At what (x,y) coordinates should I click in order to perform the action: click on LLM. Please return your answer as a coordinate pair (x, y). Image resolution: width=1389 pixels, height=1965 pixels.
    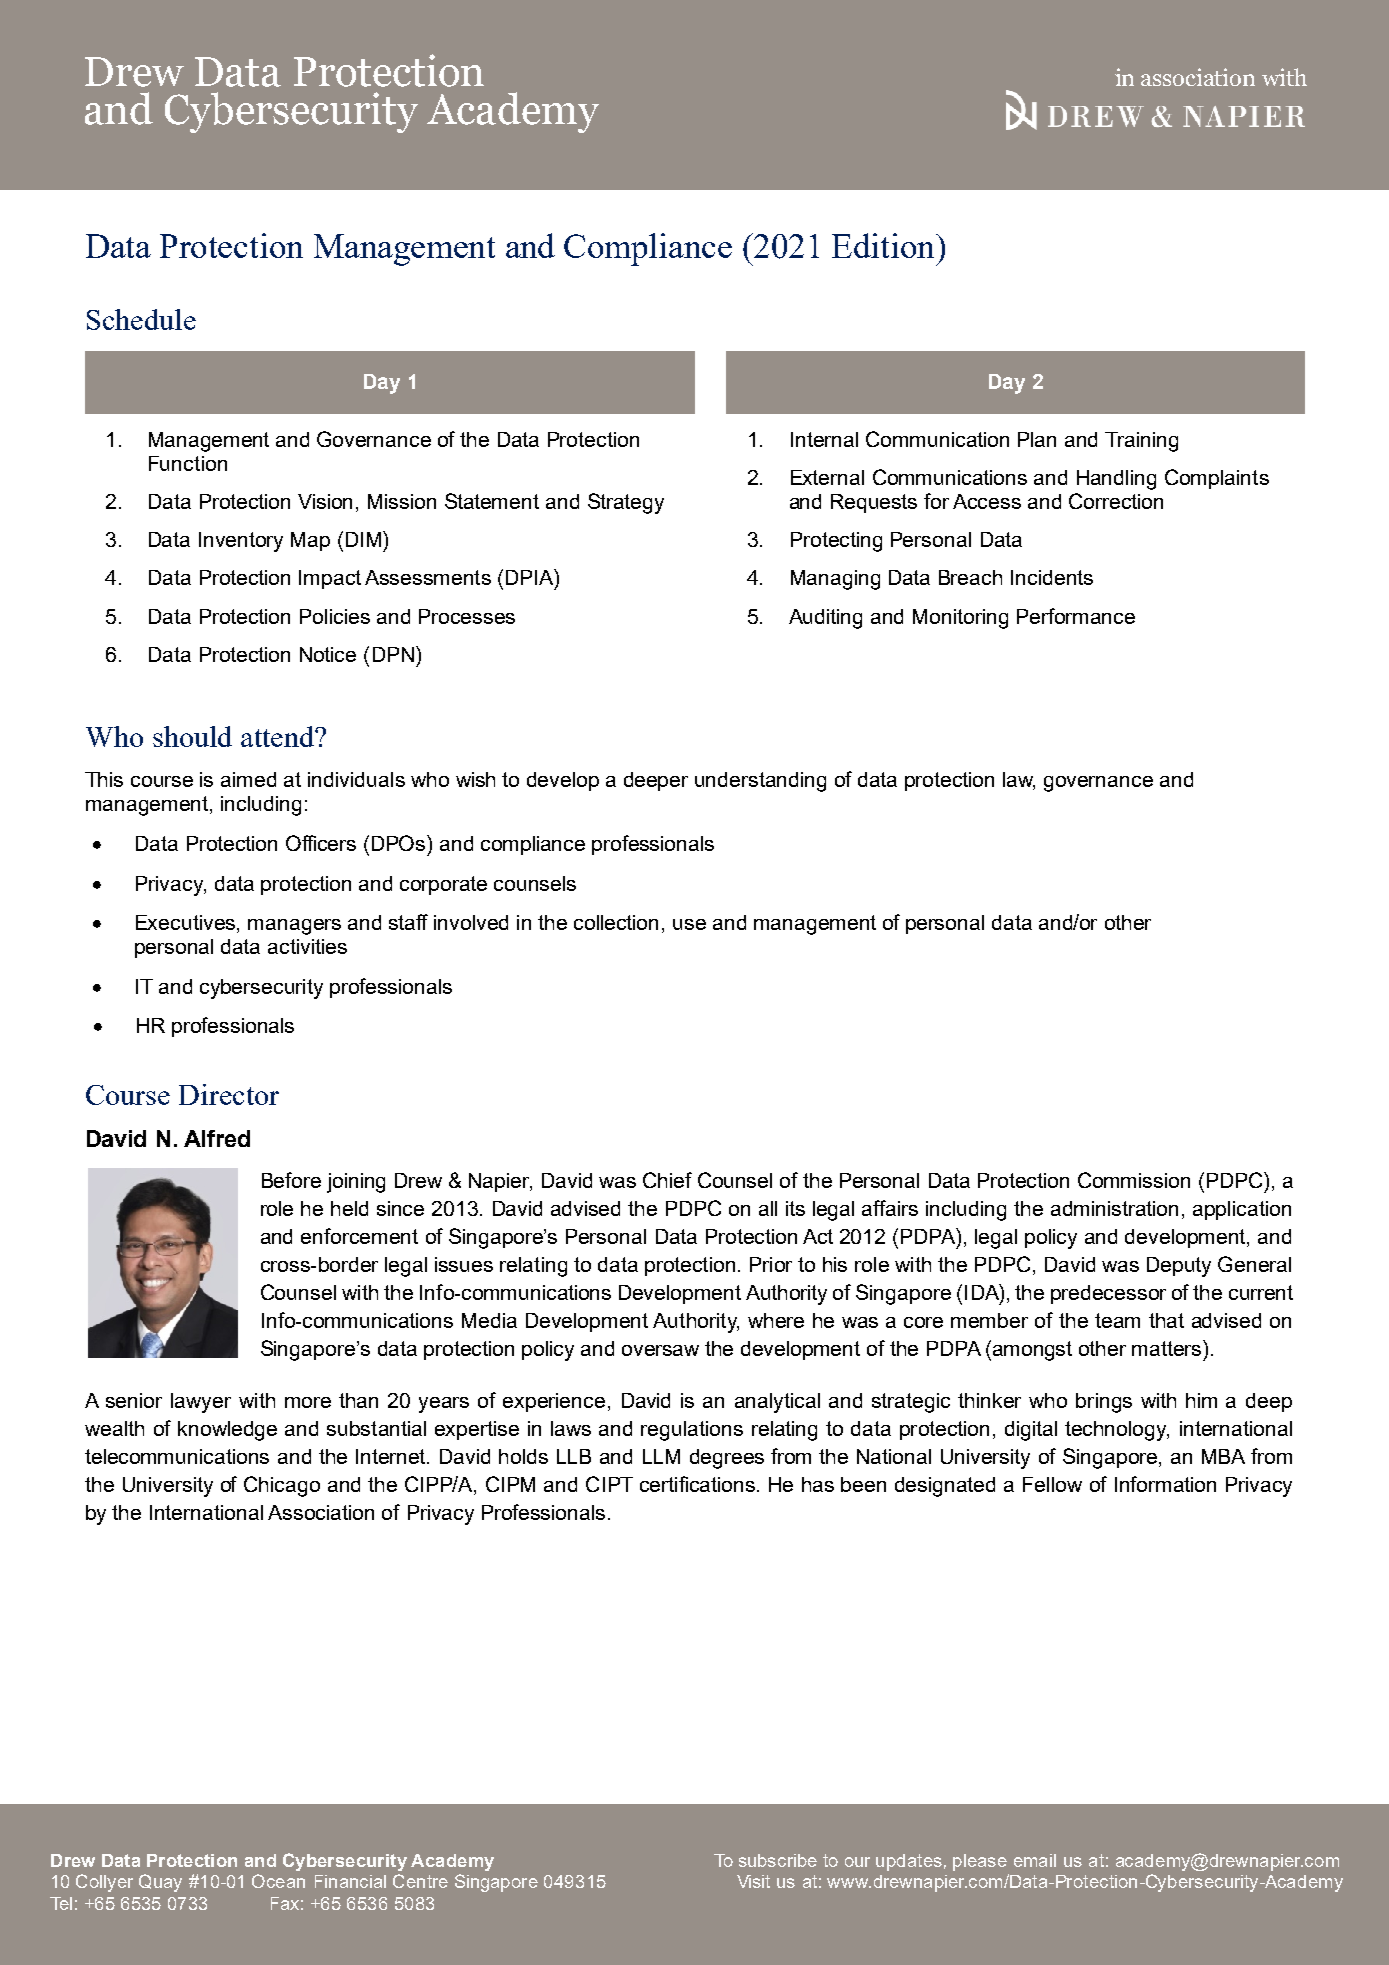
    Looking at the image, I should click on (661, 1456).
